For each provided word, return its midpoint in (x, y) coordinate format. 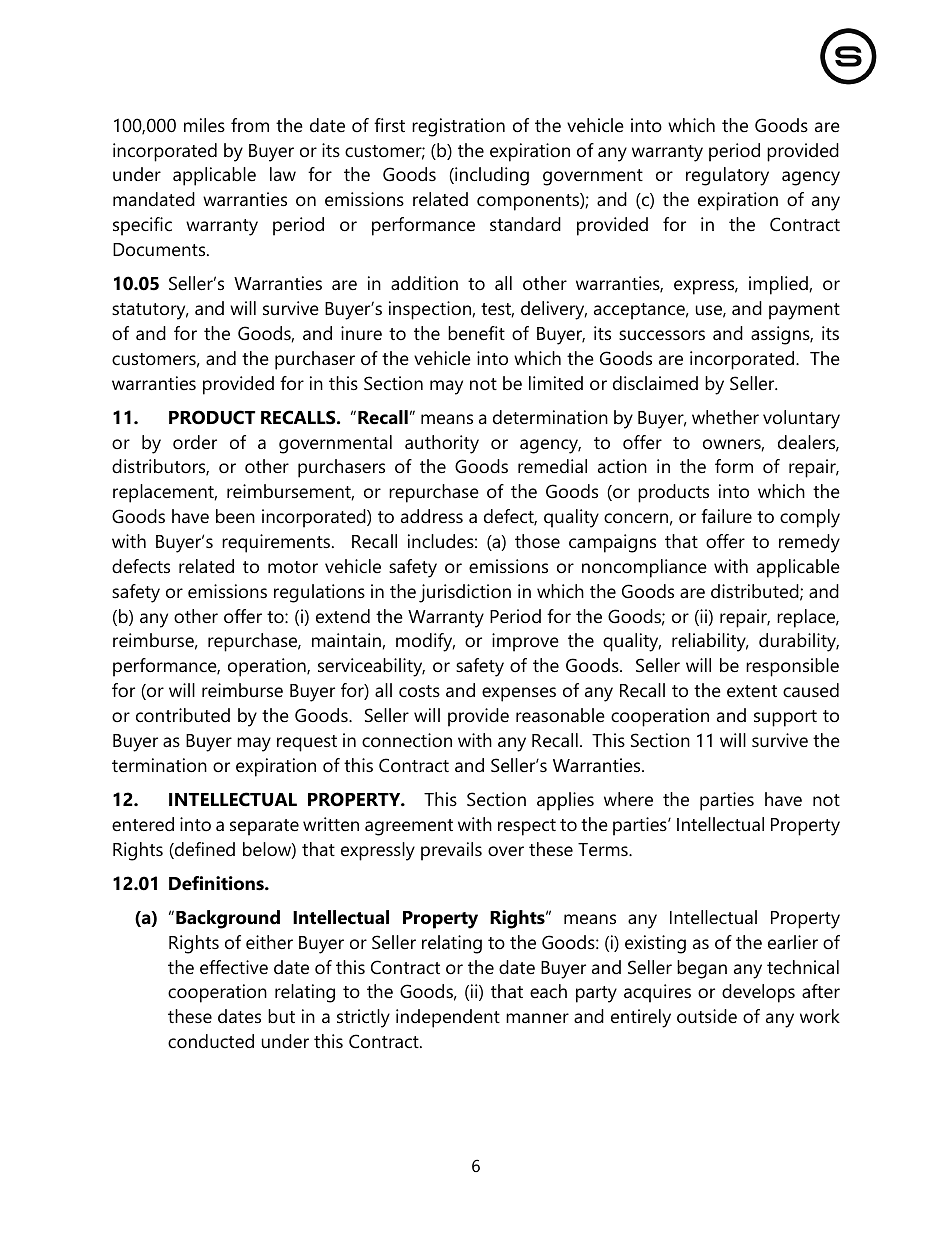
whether (725, 417)
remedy (809, 543)
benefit (476, 333)
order (195, 442)
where (628, 799)
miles (204, 125)
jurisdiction (465, 593)
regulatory (727, 176)
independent (448, 1018)
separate (264, 827)
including (491, 176)
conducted (211, 1041)
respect (527, 827)
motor (293, 567)
